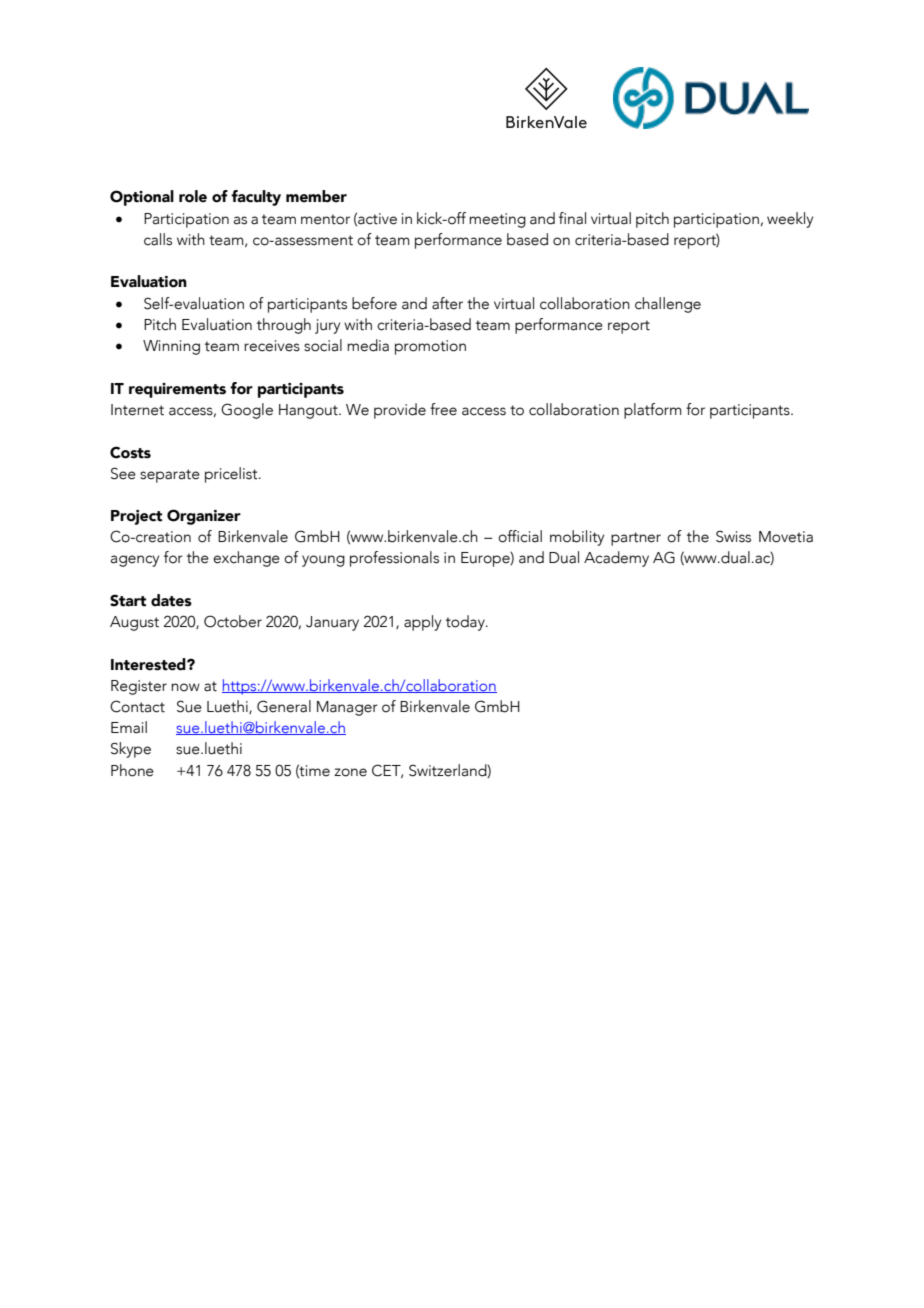  Describe the element at coordinates (733, 536) in the image. I see `Swiss` at that location.
